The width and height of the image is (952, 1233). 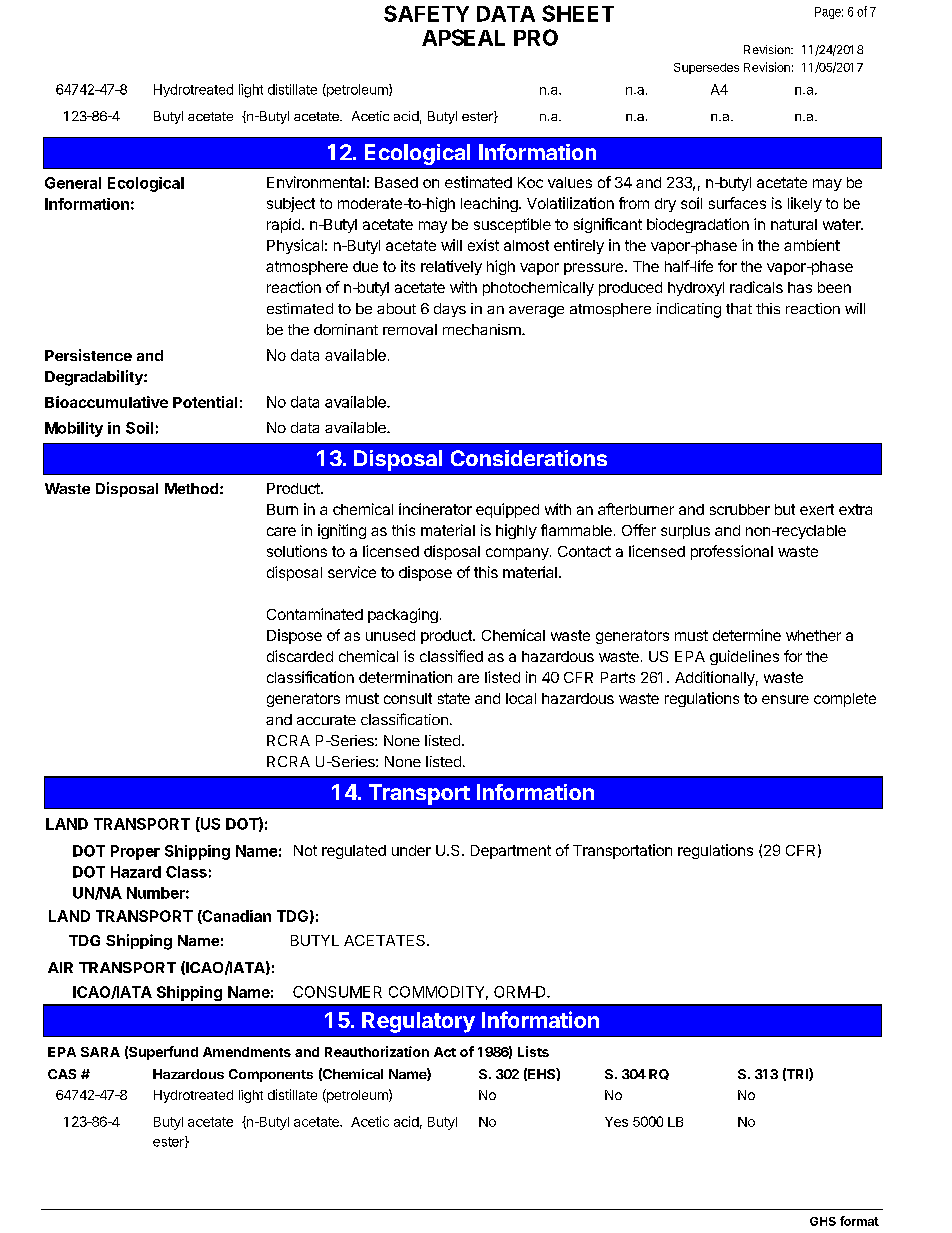 What do you see at coordinates (706, 68) in the image?
I see `Supersedes` at bounding box center [706, 68].
